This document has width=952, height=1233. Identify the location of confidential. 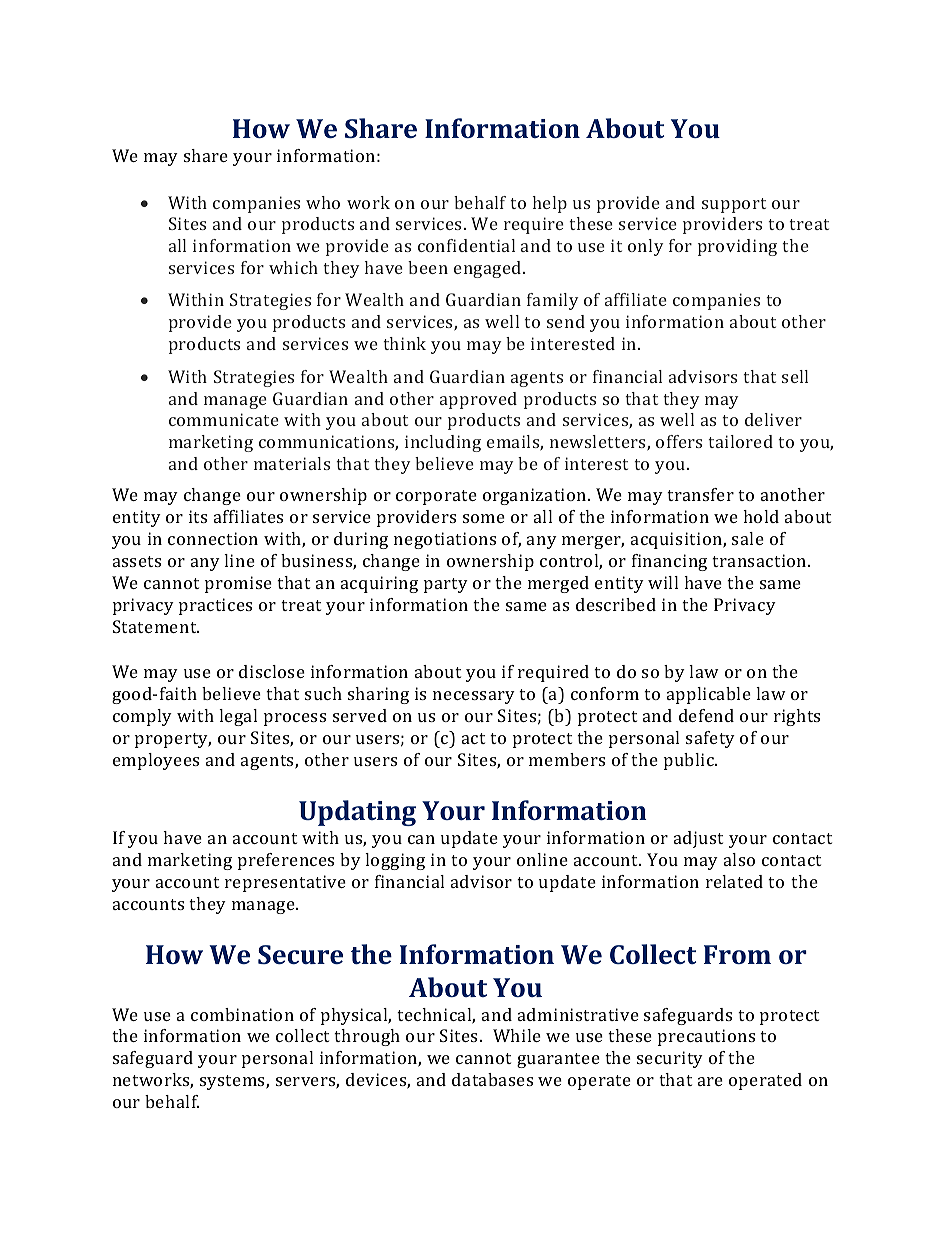
(466, 245).
